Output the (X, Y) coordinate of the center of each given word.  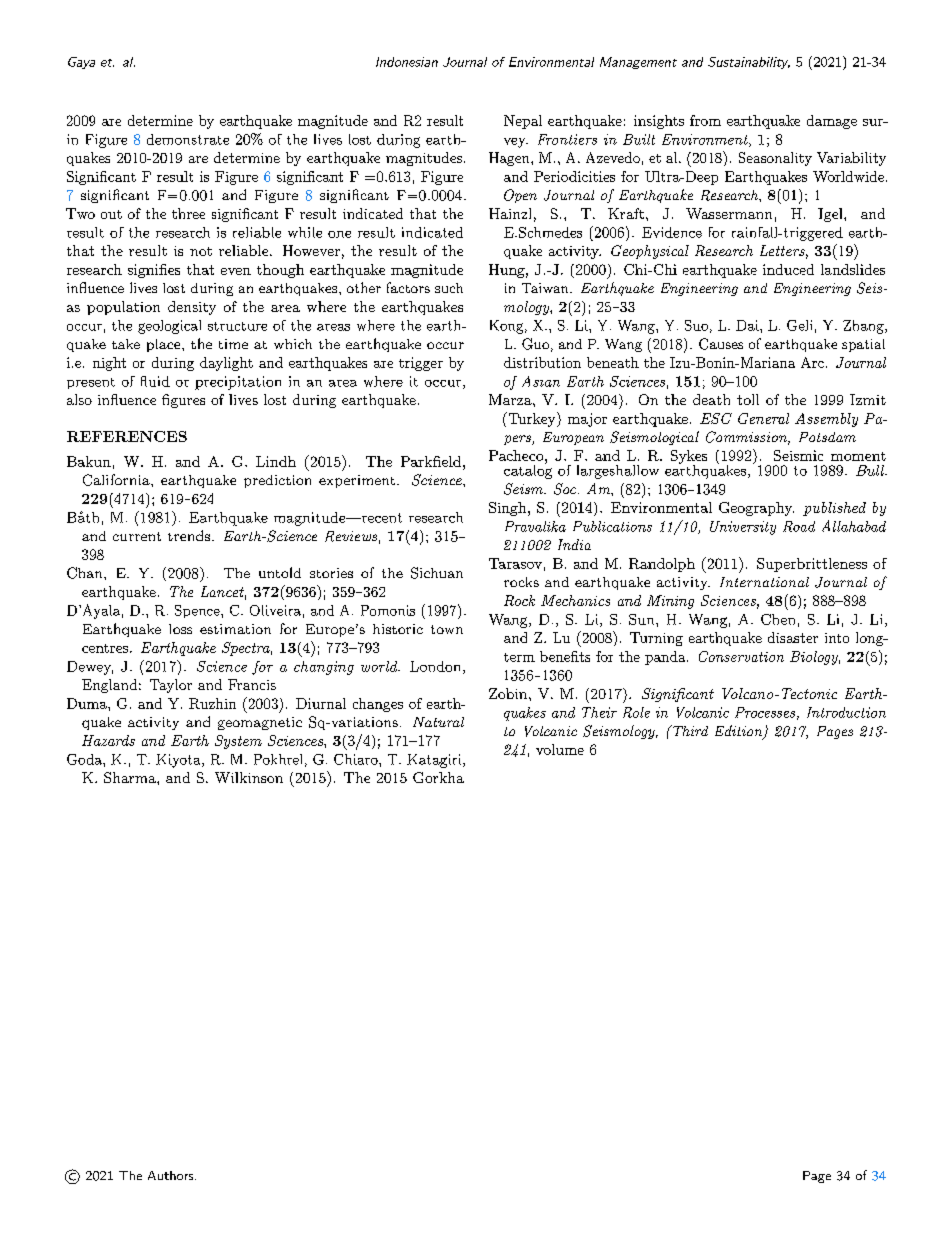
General (763, 418)
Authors (172, 1175)
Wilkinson (249, 777)
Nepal (523, 122)
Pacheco (517, 455)
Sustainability (749, 63)
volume (560, 749)
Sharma (131, 777)
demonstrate (188, 139)
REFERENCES (127, 436)
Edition (739, 732)
